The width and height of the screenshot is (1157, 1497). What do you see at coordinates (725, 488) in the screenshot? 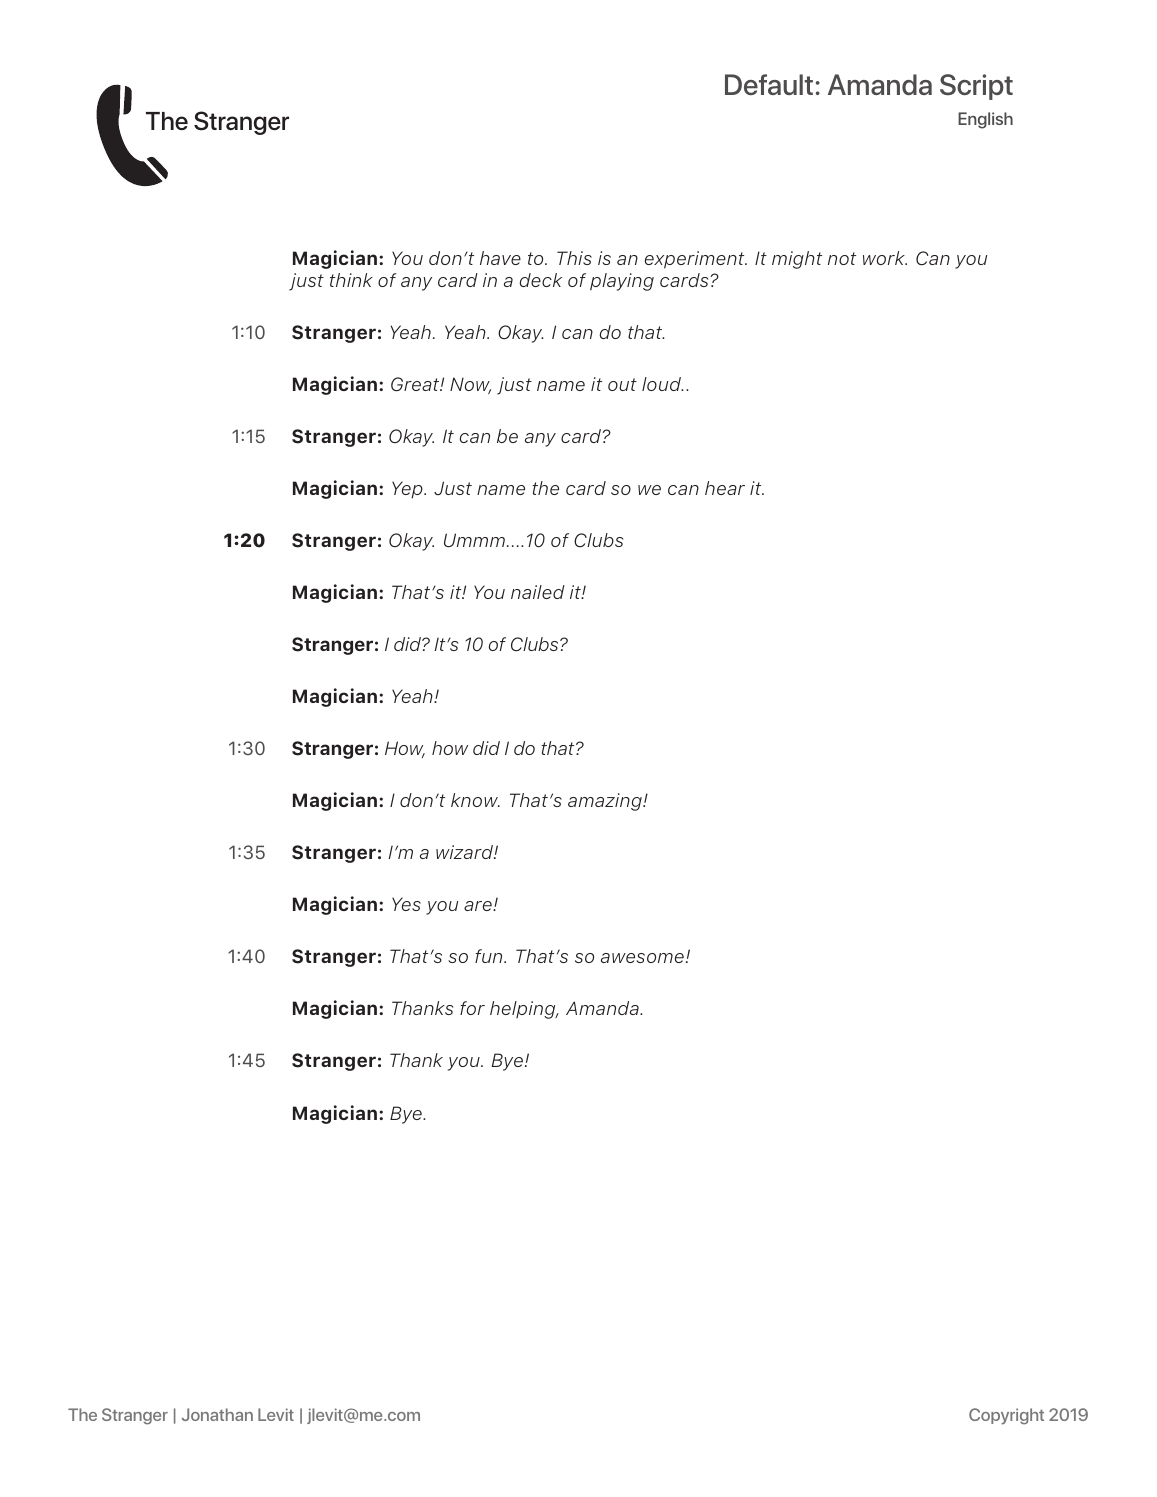
I see `hear` at bounding box center [725, 488].
